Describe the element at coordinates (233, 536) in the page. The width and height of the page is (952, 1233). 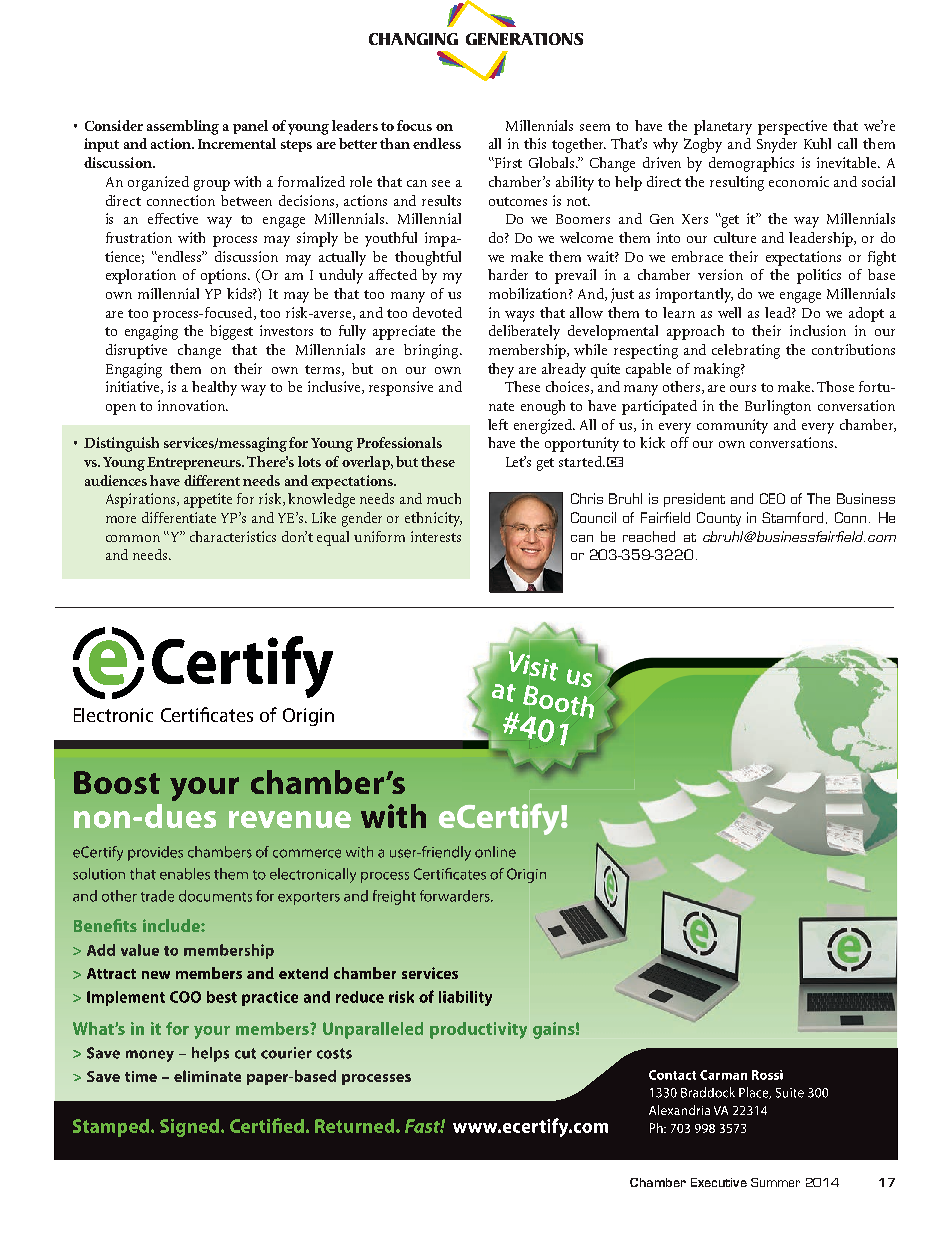
I see `characteristics` at that location.
